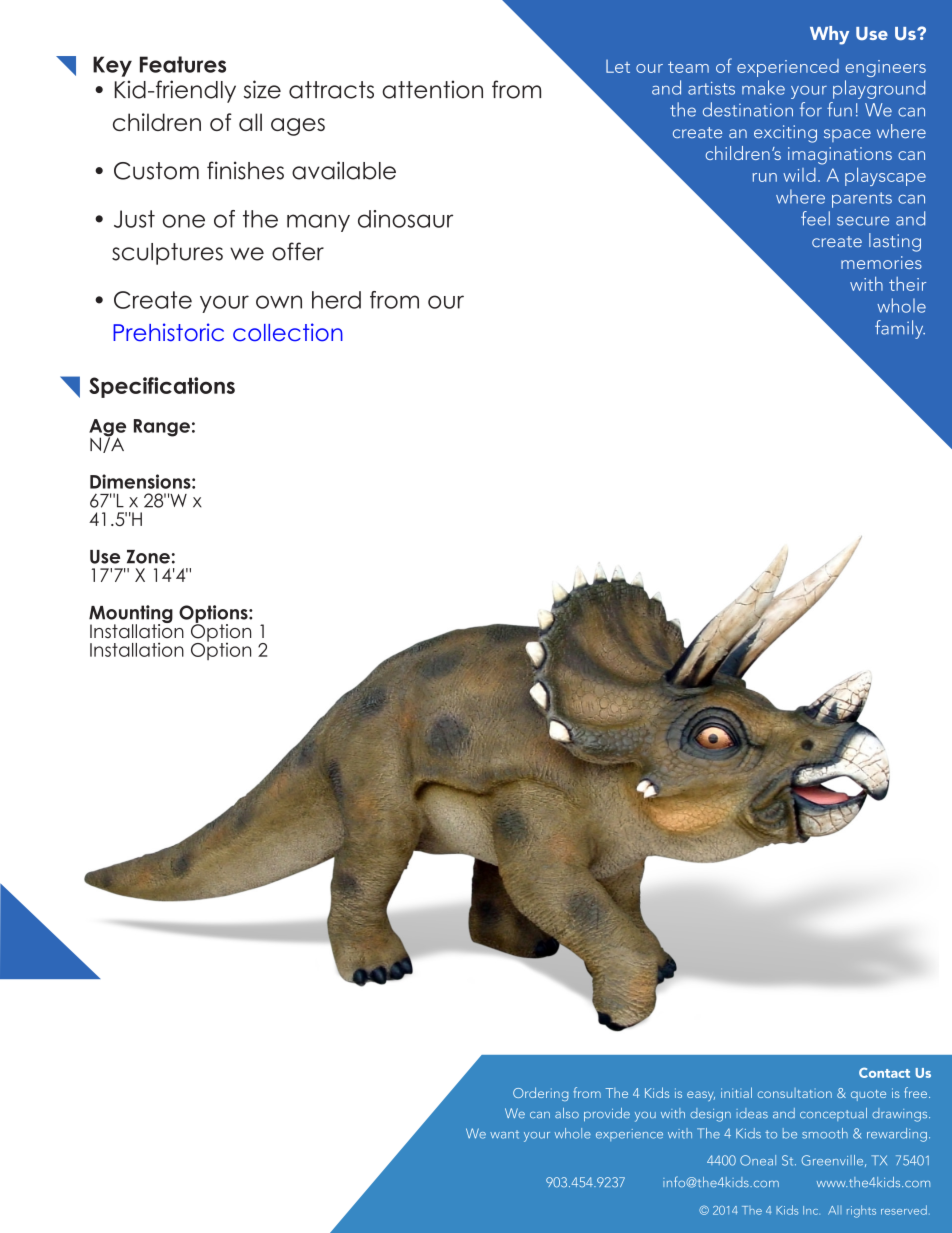  What do you see at coordinates (829, 35) in the image?
I see `Why` at bounding box center [829, 35].
